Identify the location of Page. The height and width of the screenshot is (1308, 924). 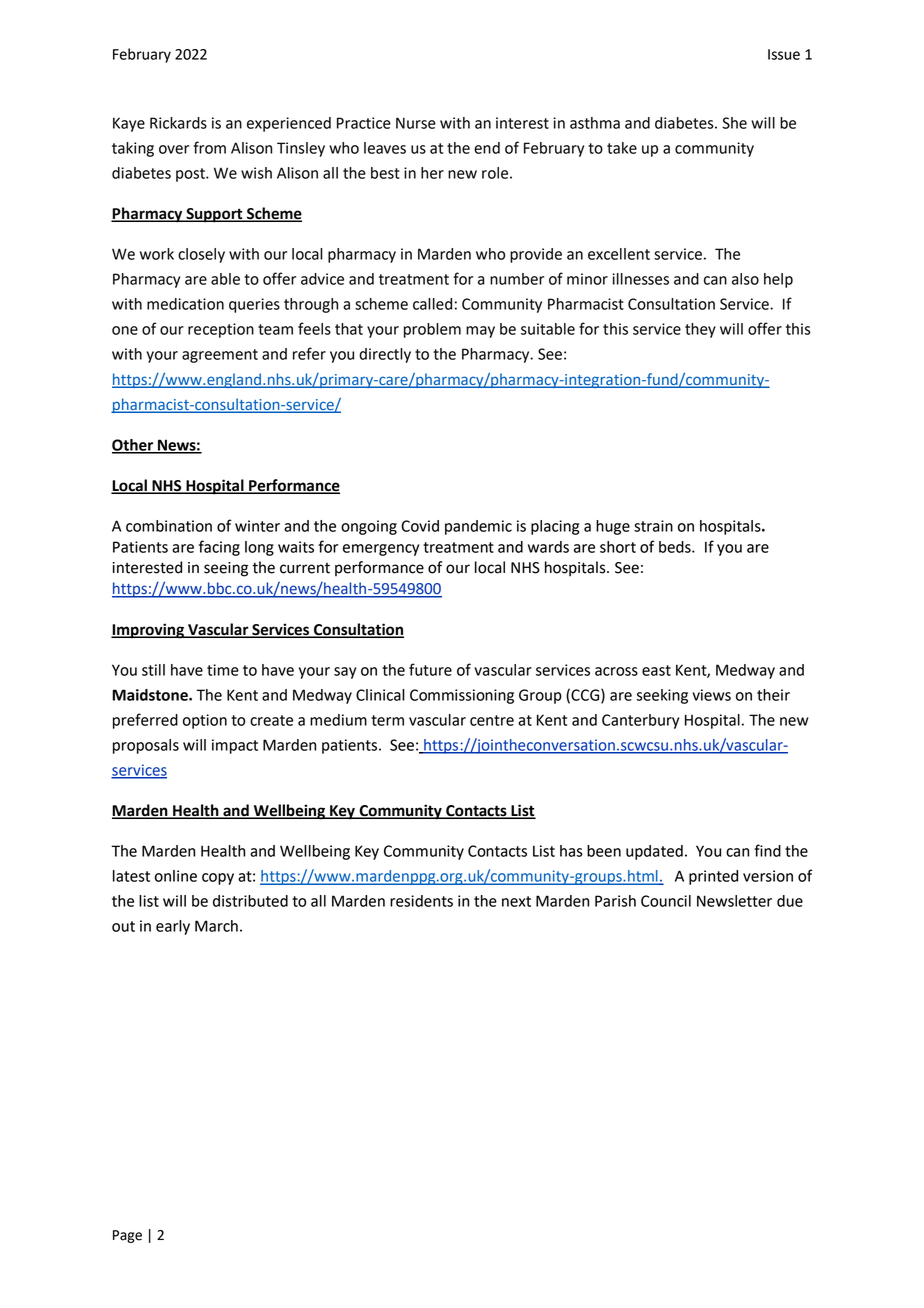
(127, 1236).
